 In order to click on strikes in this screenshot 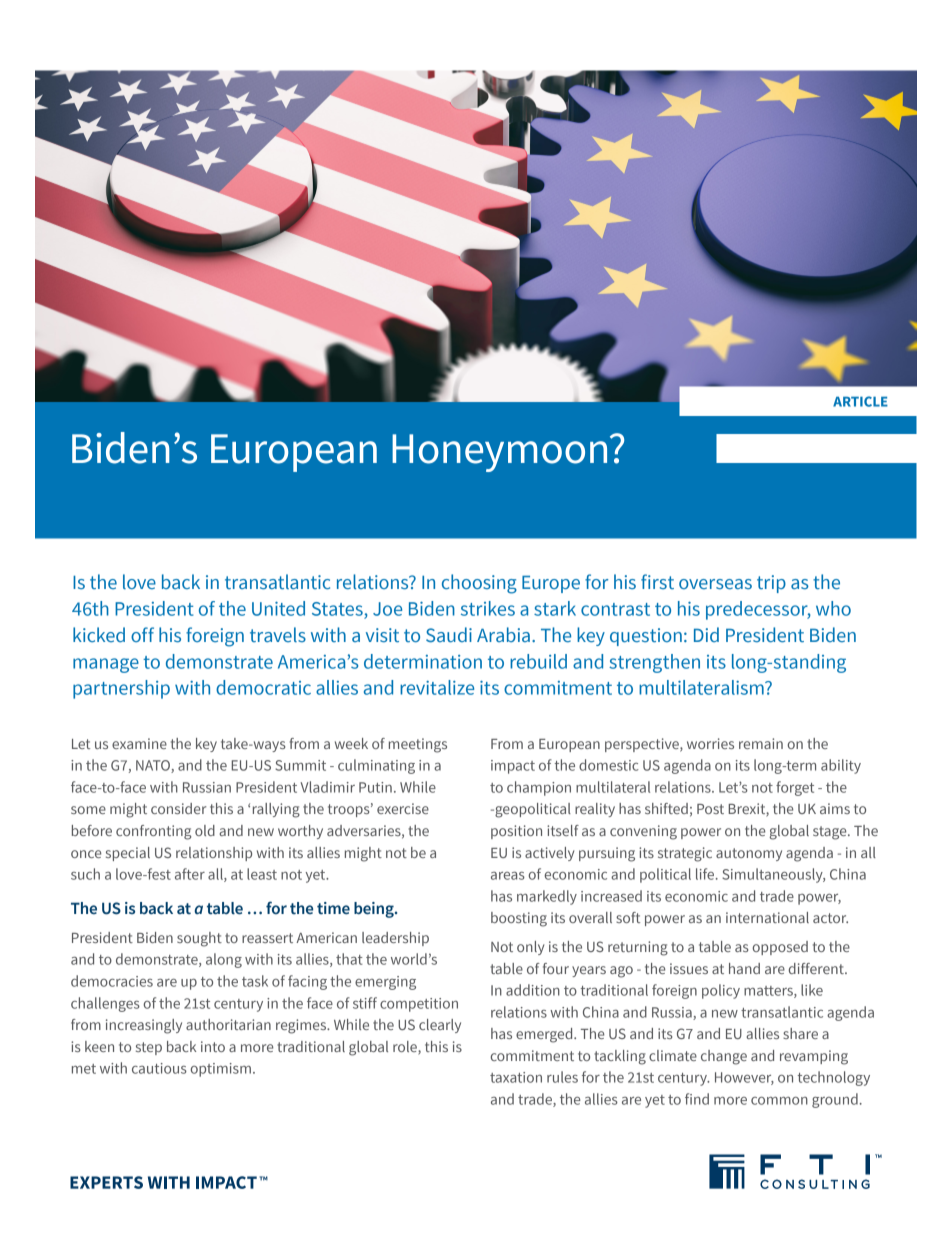, I will do `click(488, 608)`.
